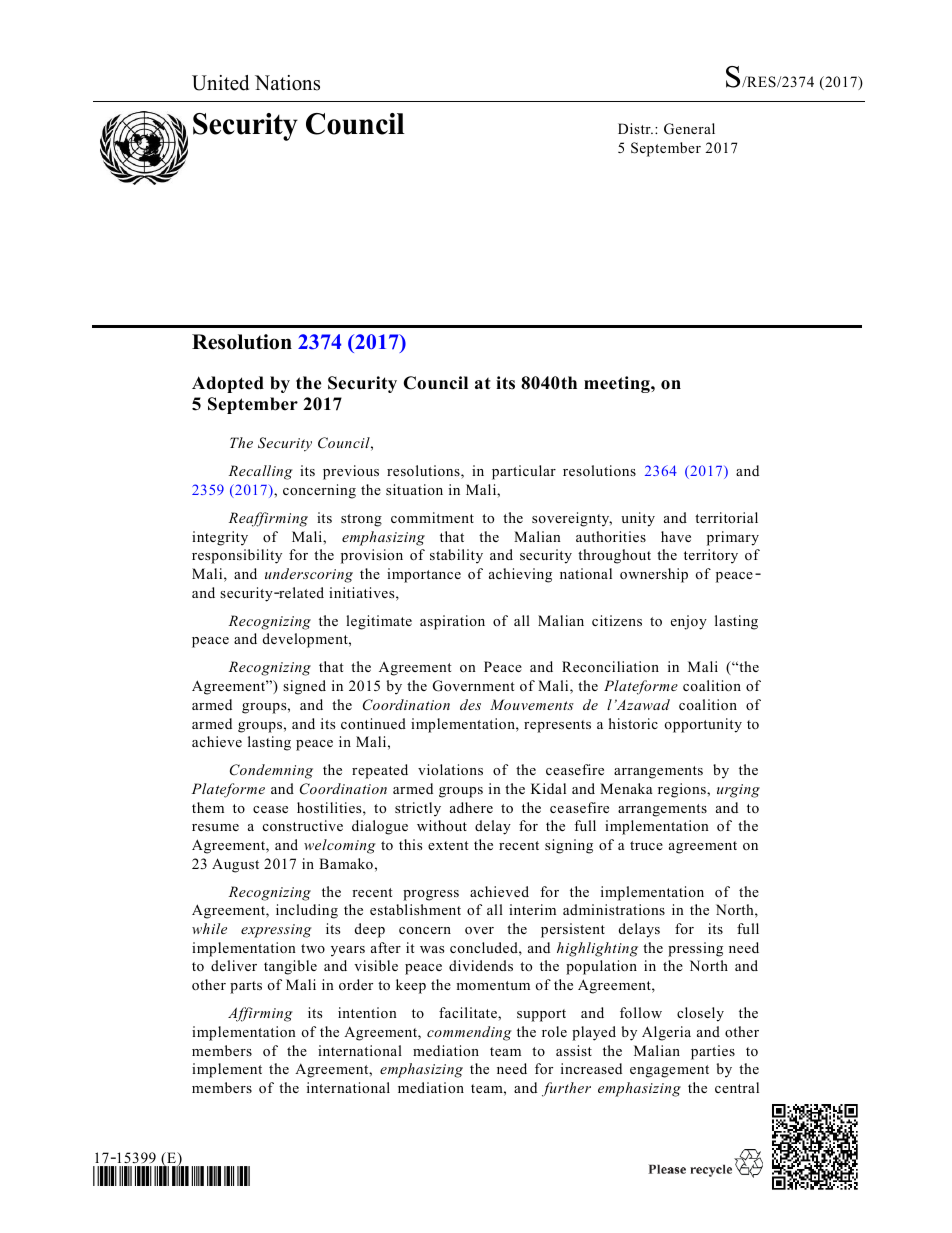 Image resolution: width=952 pixels, height=1233 pixels. What do you see at coordinates (683, 790) in the screenshot?
I see `regions` at bounding box center [683, 790].
